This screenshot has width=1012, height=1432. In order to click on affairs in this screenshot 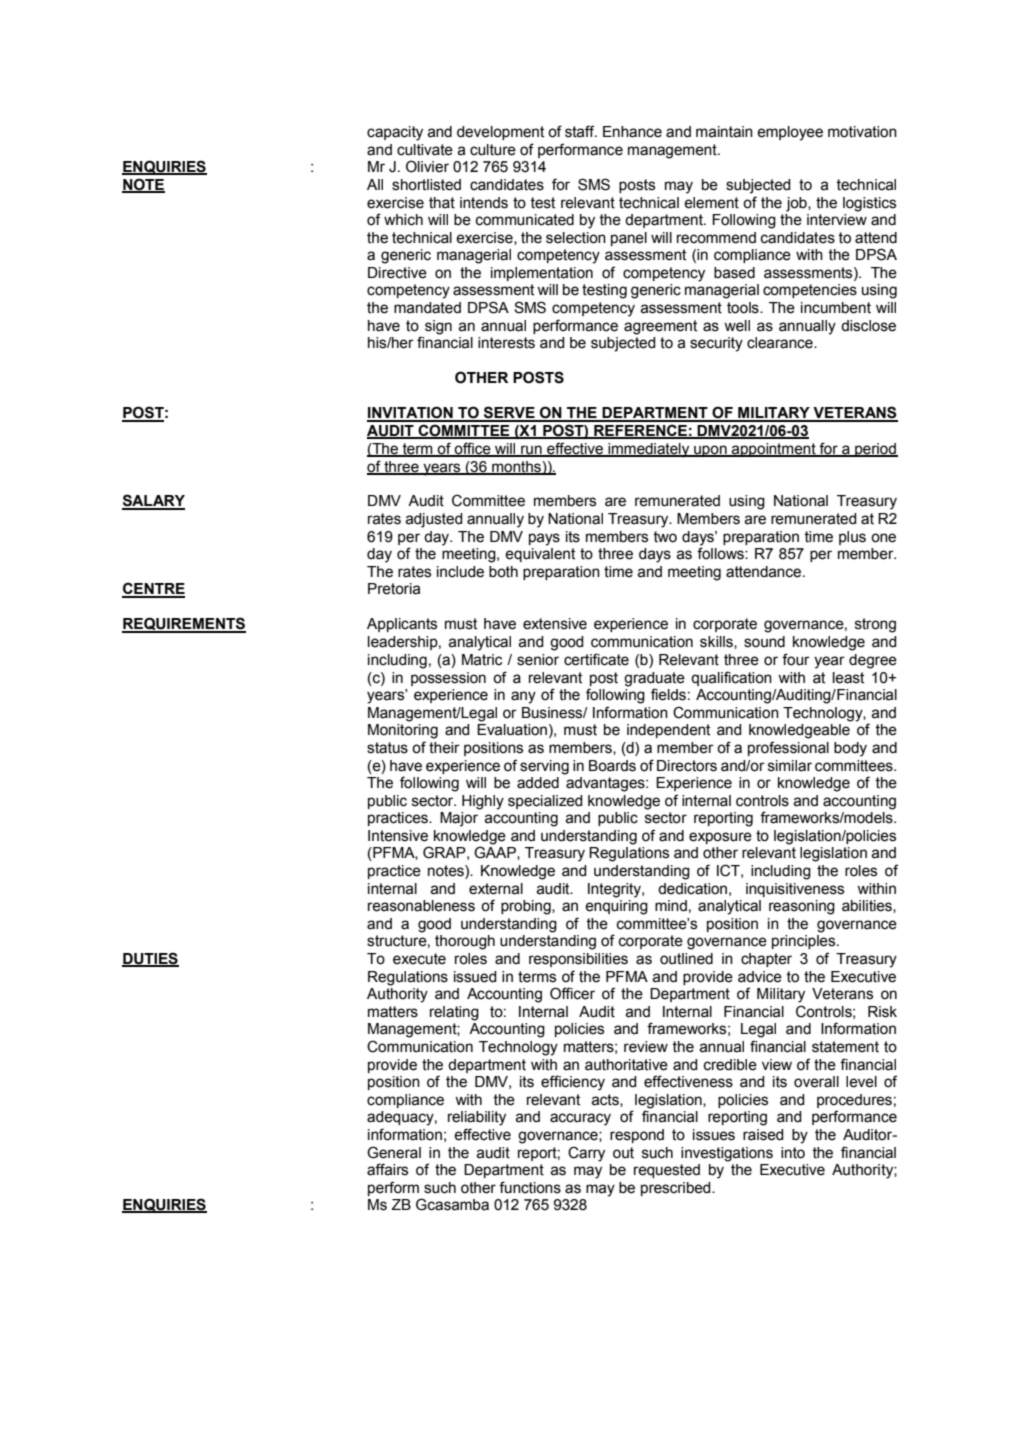, I will do `click(387, 1169)`.
